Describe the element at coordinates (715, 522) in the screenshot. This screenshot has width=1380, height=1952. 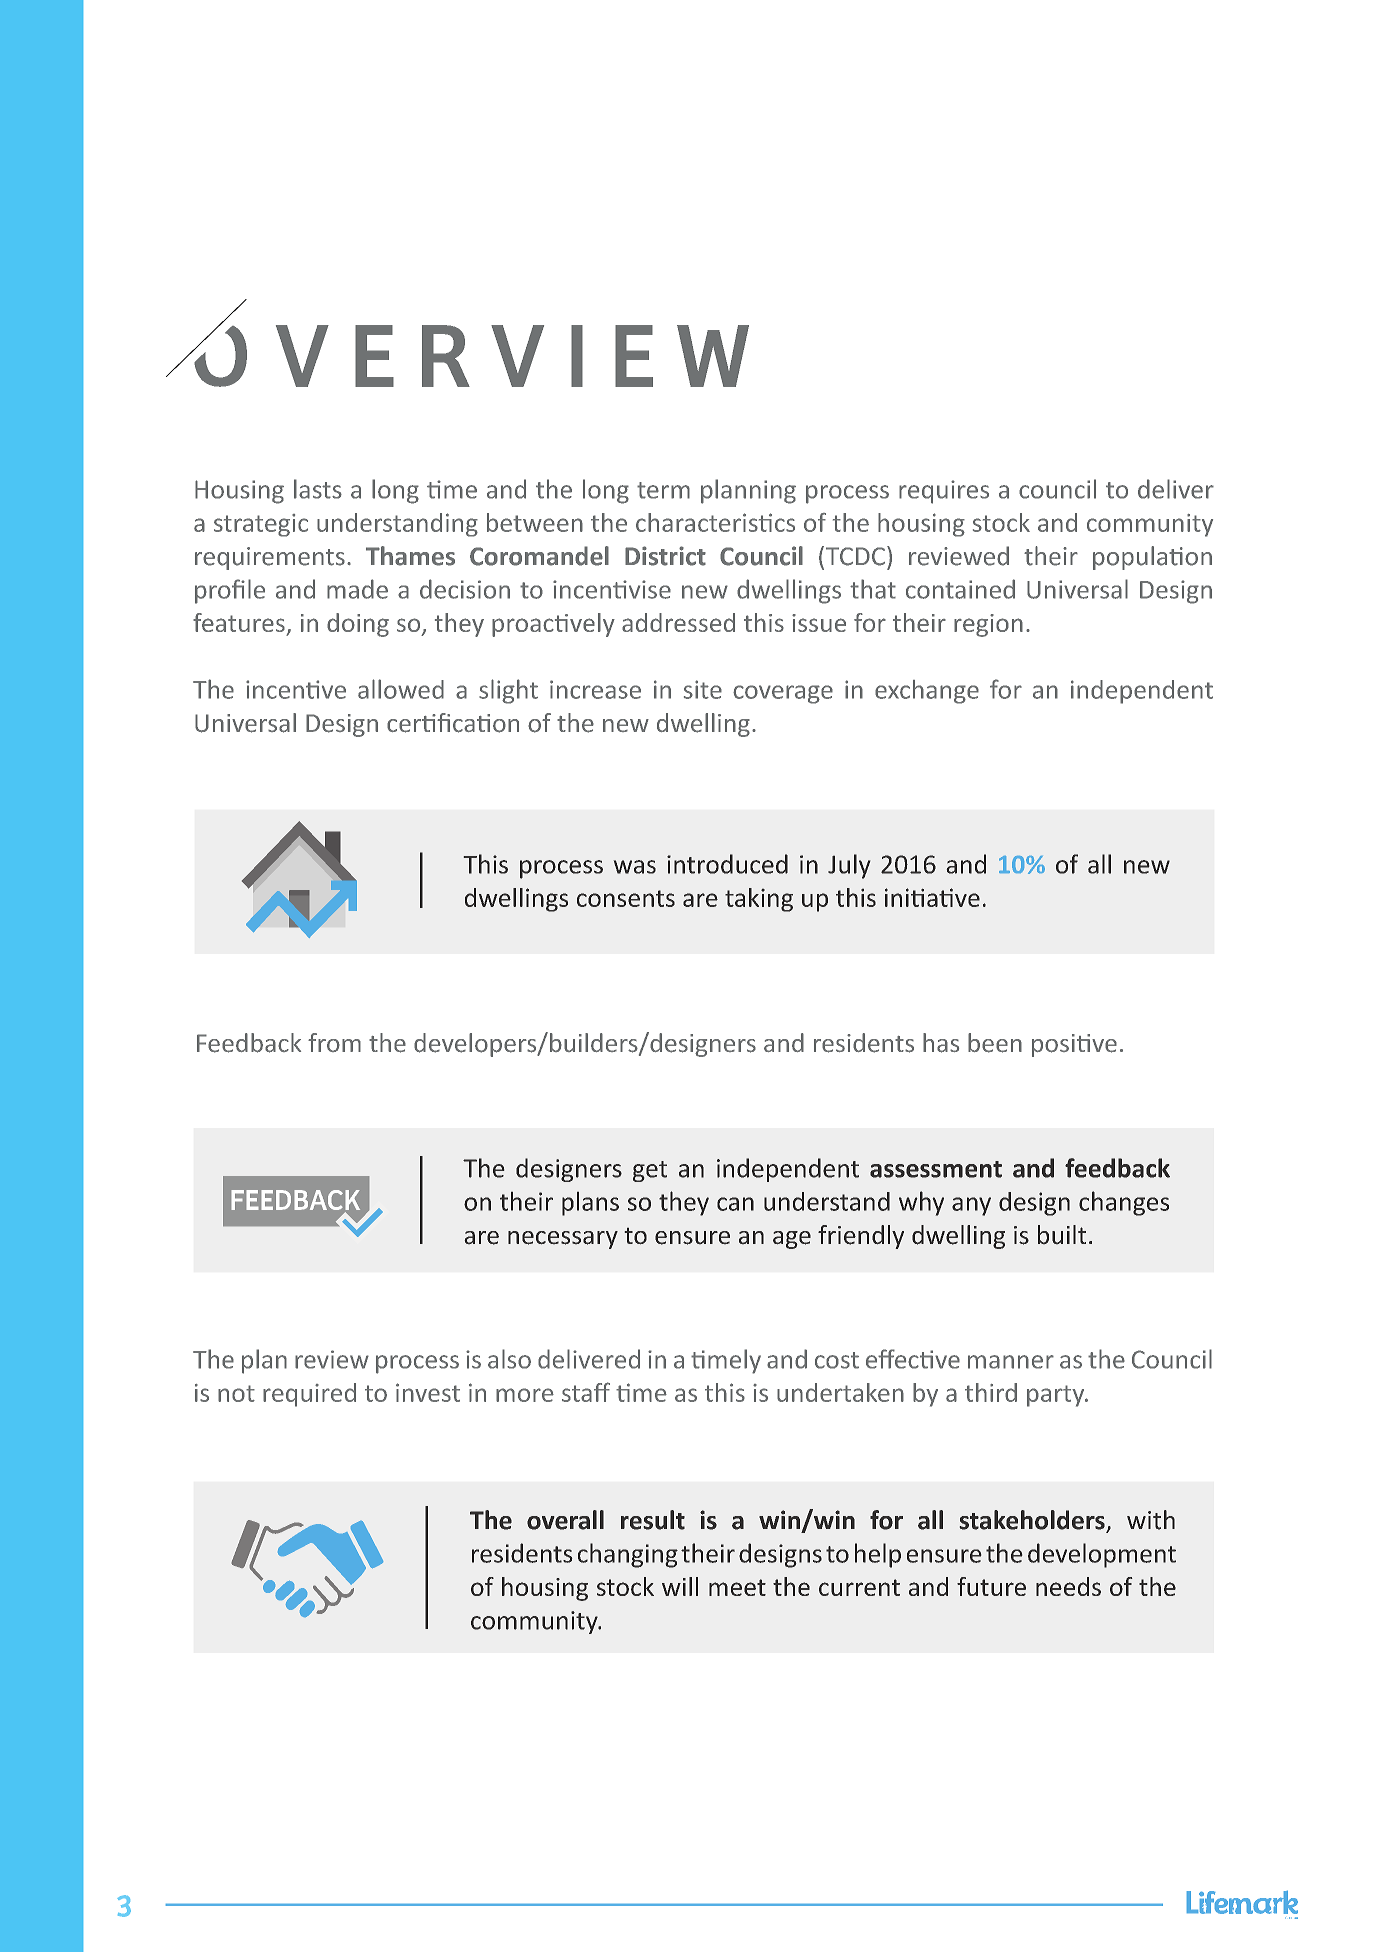
I see `characteristics` at that location.
